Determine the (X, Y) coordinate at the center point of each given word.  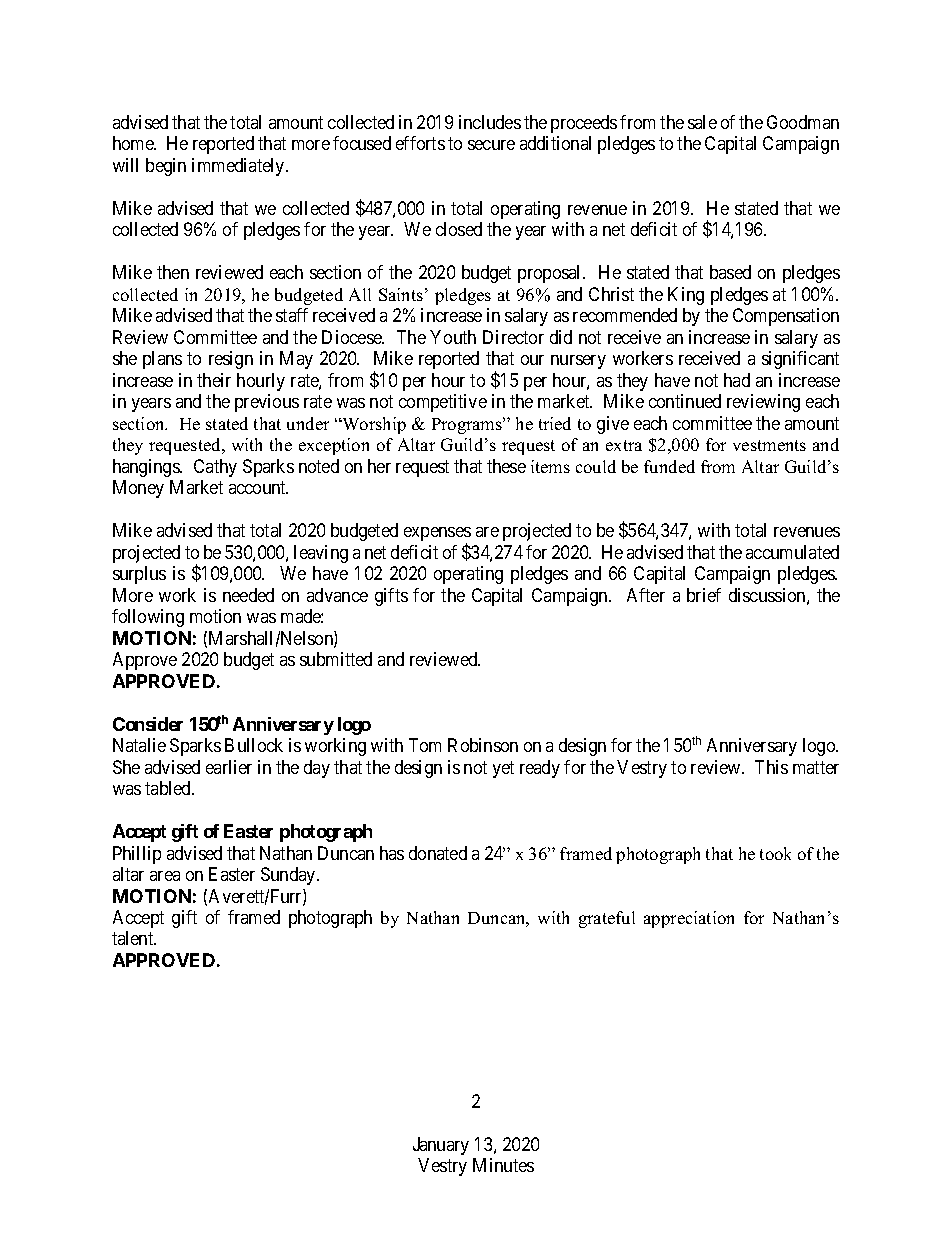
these (506, 466)
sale (702, 122)
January (441, 1146)
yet (503, 769)
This (771, 767)
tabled (169, 788)
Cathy (215, 468)
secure (491, 145)
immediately (239, 167)
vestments (769, 445)
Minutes (503, 1165)
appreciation (689, 919)
